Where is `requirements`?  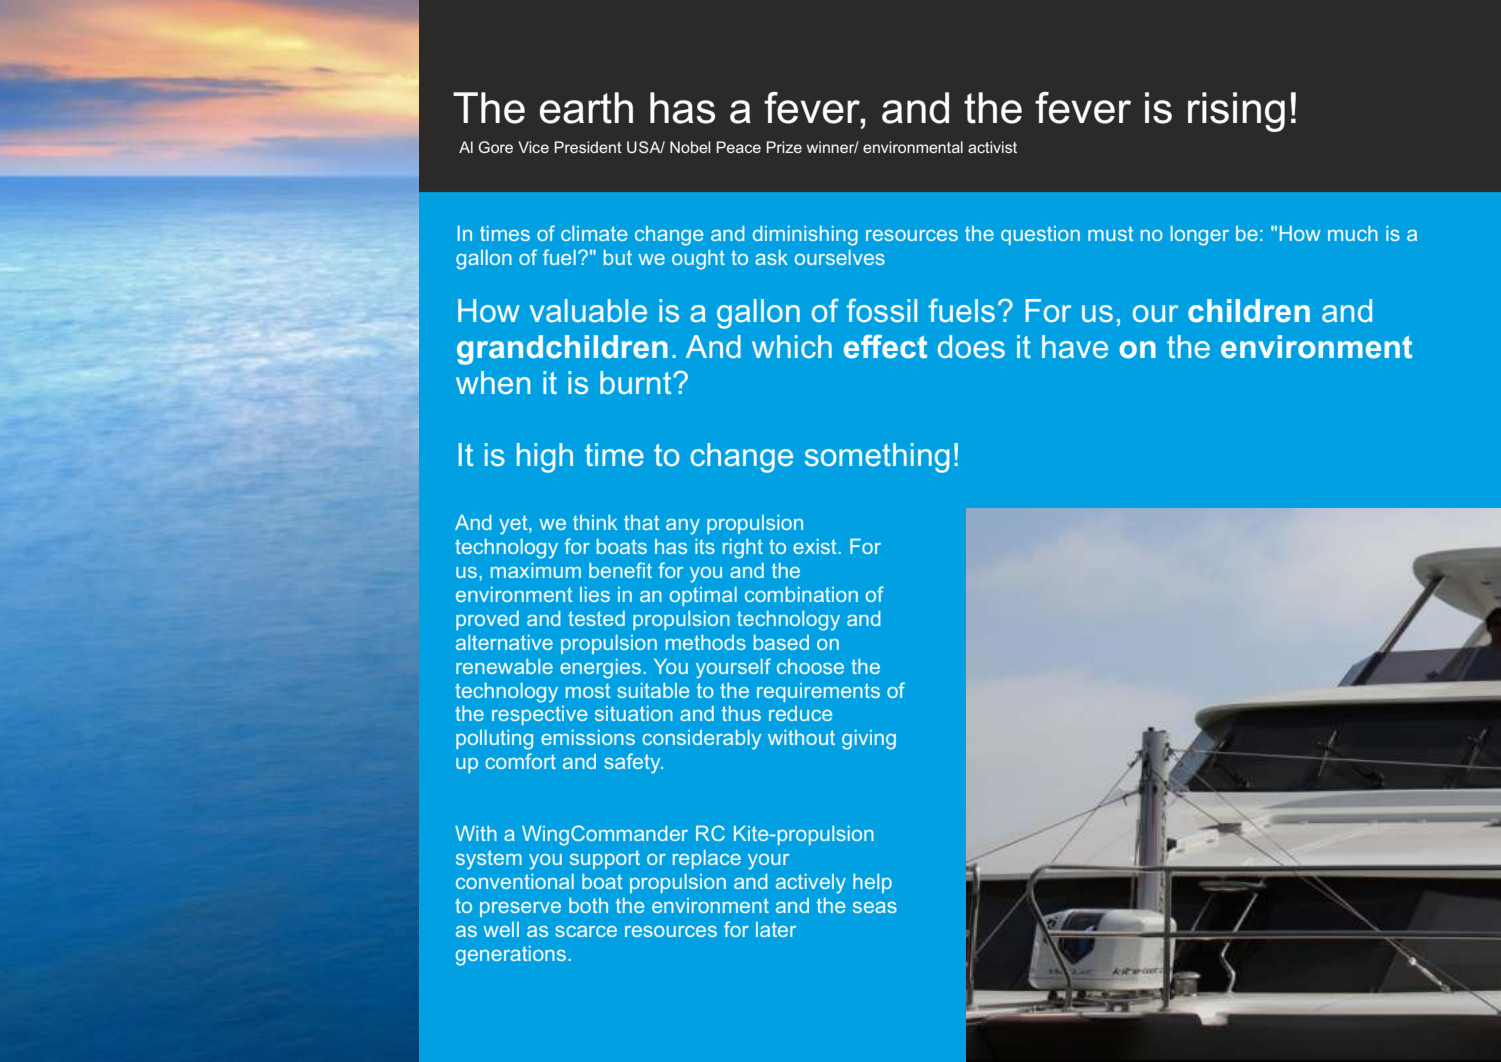 requirements is located at coordinates (818, 692).
